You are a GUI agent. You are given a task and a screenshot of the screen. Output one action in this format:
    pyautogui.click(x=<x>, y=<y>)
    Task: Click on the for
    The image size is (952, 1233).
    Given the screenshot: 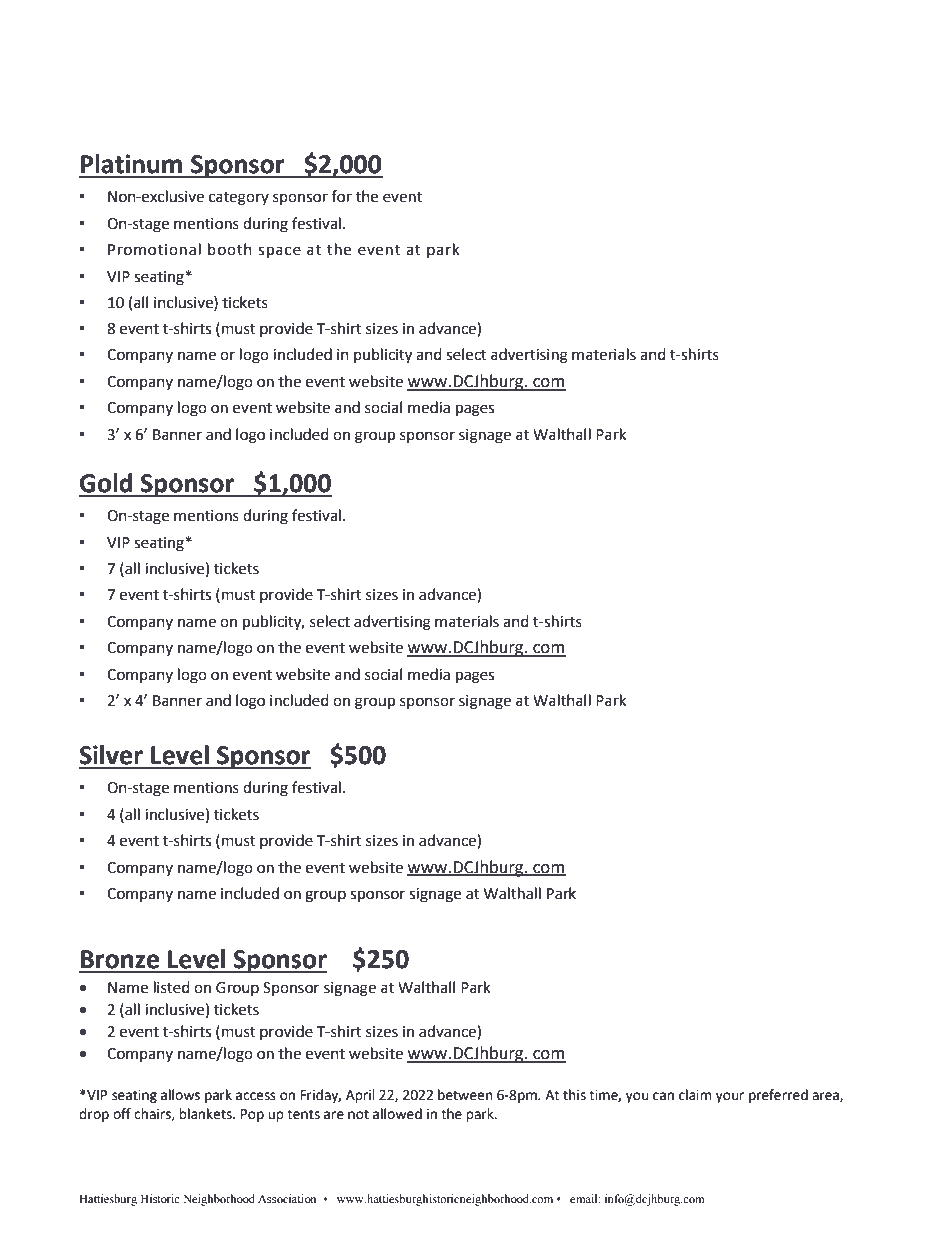 What is the action you would take?
    pyautogui.click(x=341, y=196)
